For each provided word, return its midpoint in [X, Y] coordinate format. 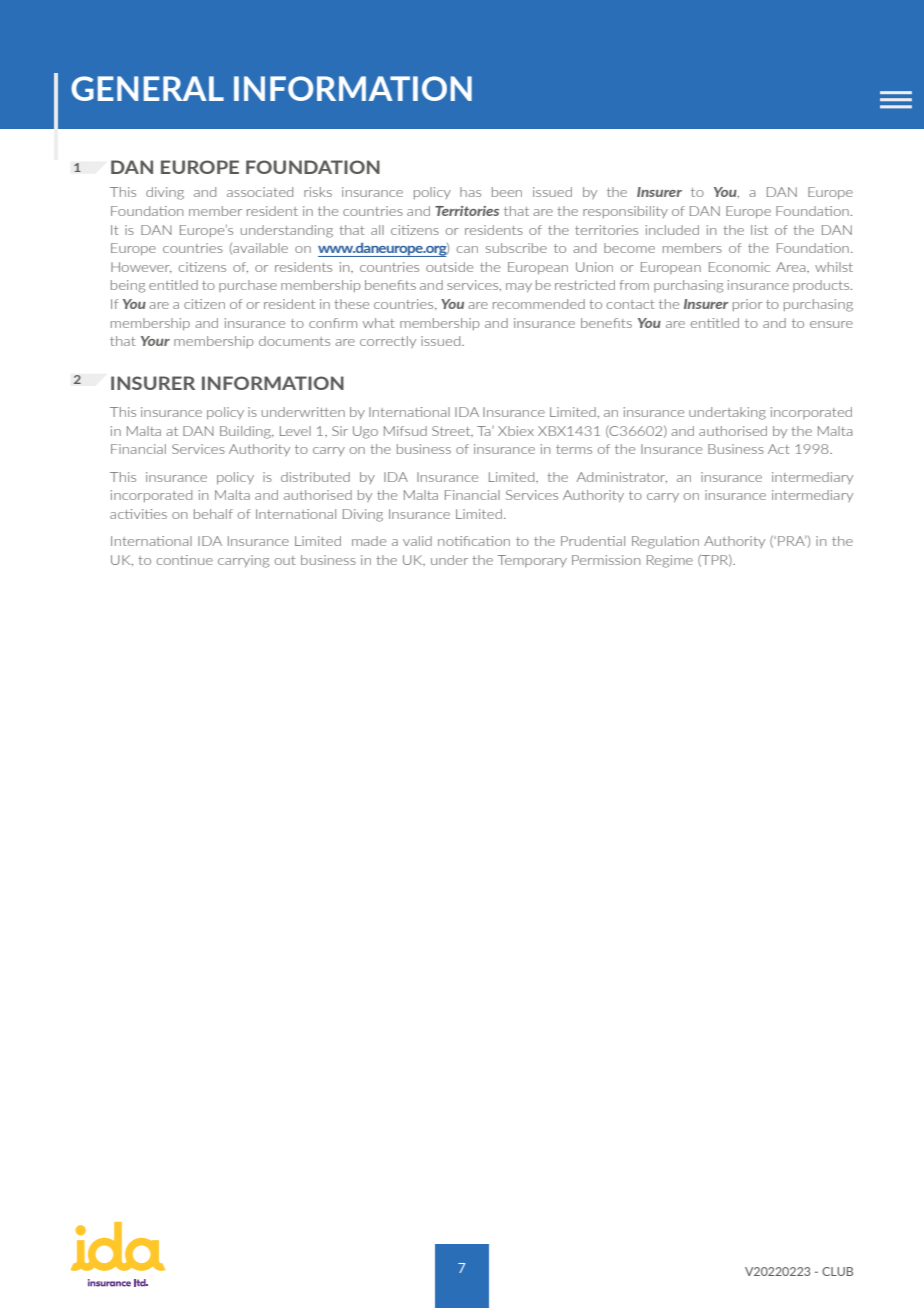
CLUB [837, 1271]
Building [246, 432]
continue [185, 560]
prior [748, 305]
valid [417, 541]
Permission [606, 560]
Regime [670, 561]
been [507, 192]
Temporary [532, 561]
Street [452, 431]
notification [474, 541]
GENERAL [147, 88]
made [369, 541]
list [759, 230]
